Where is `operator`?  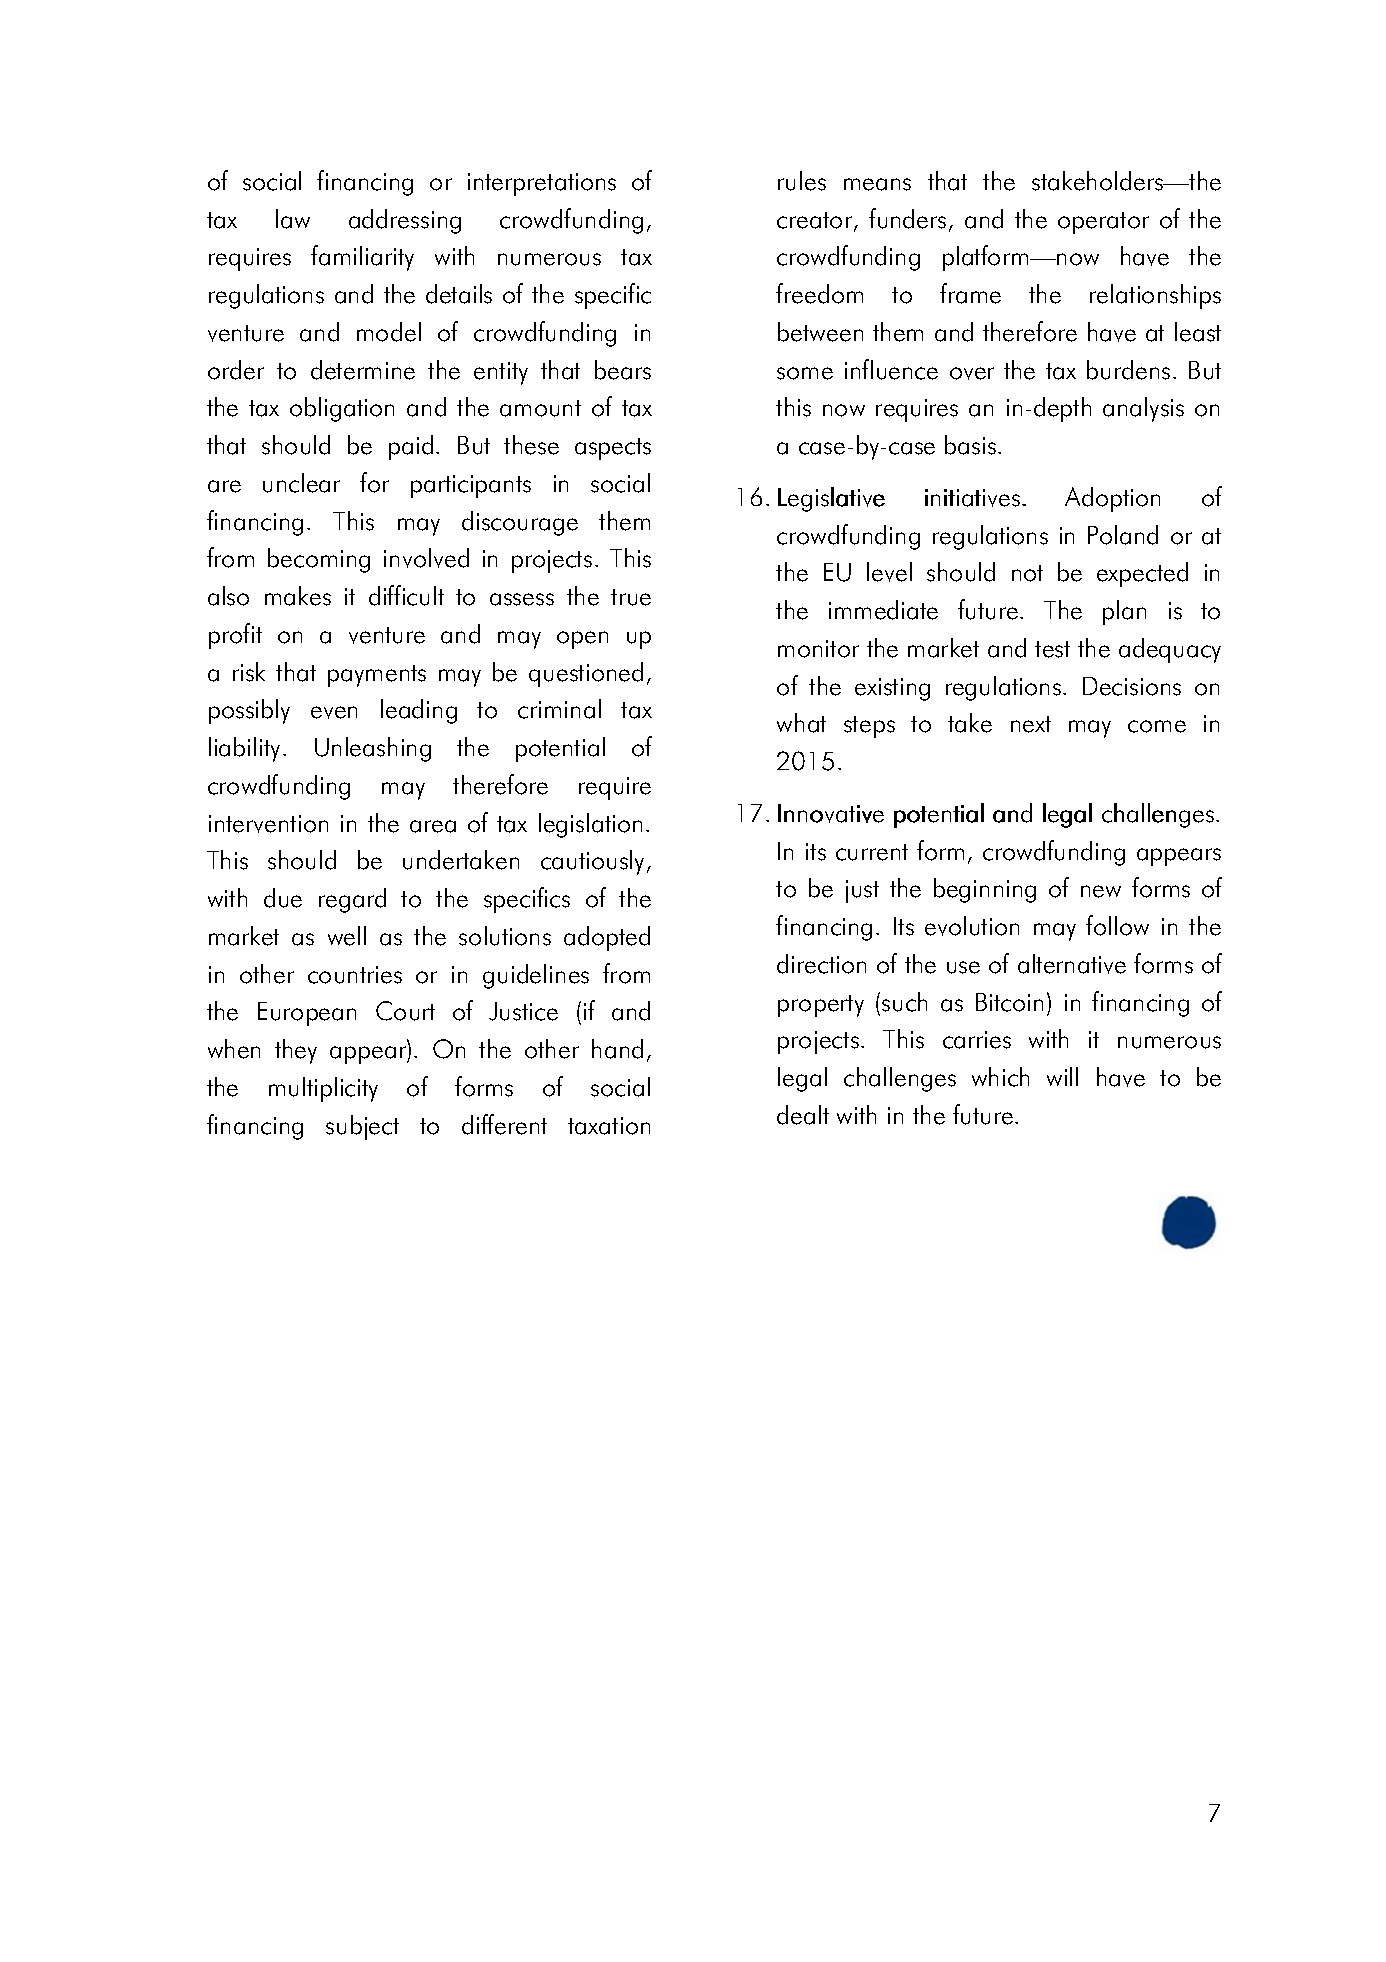 operator is located at coordinates (1103, 223).
